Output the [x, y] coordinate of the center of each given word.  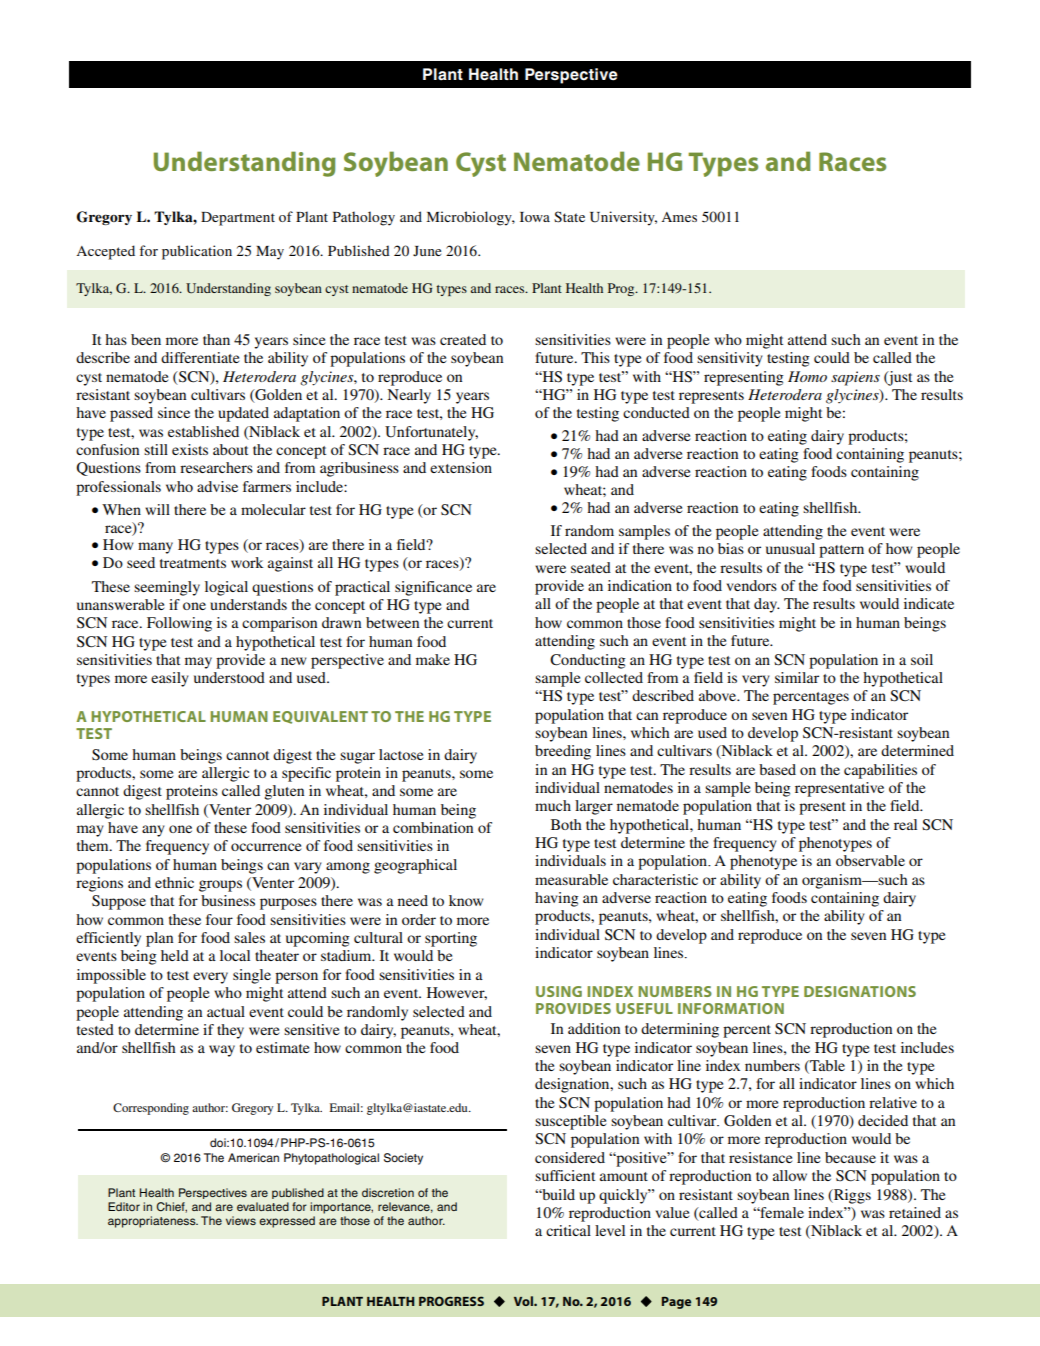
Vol [524, 1301]
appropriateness [153, 1222]
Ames [679, 217]
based [777, 769]
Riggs [851, 1196]
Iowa [535, 217]
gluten [284, 792]
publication [197, 252]
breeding [563, 752]
